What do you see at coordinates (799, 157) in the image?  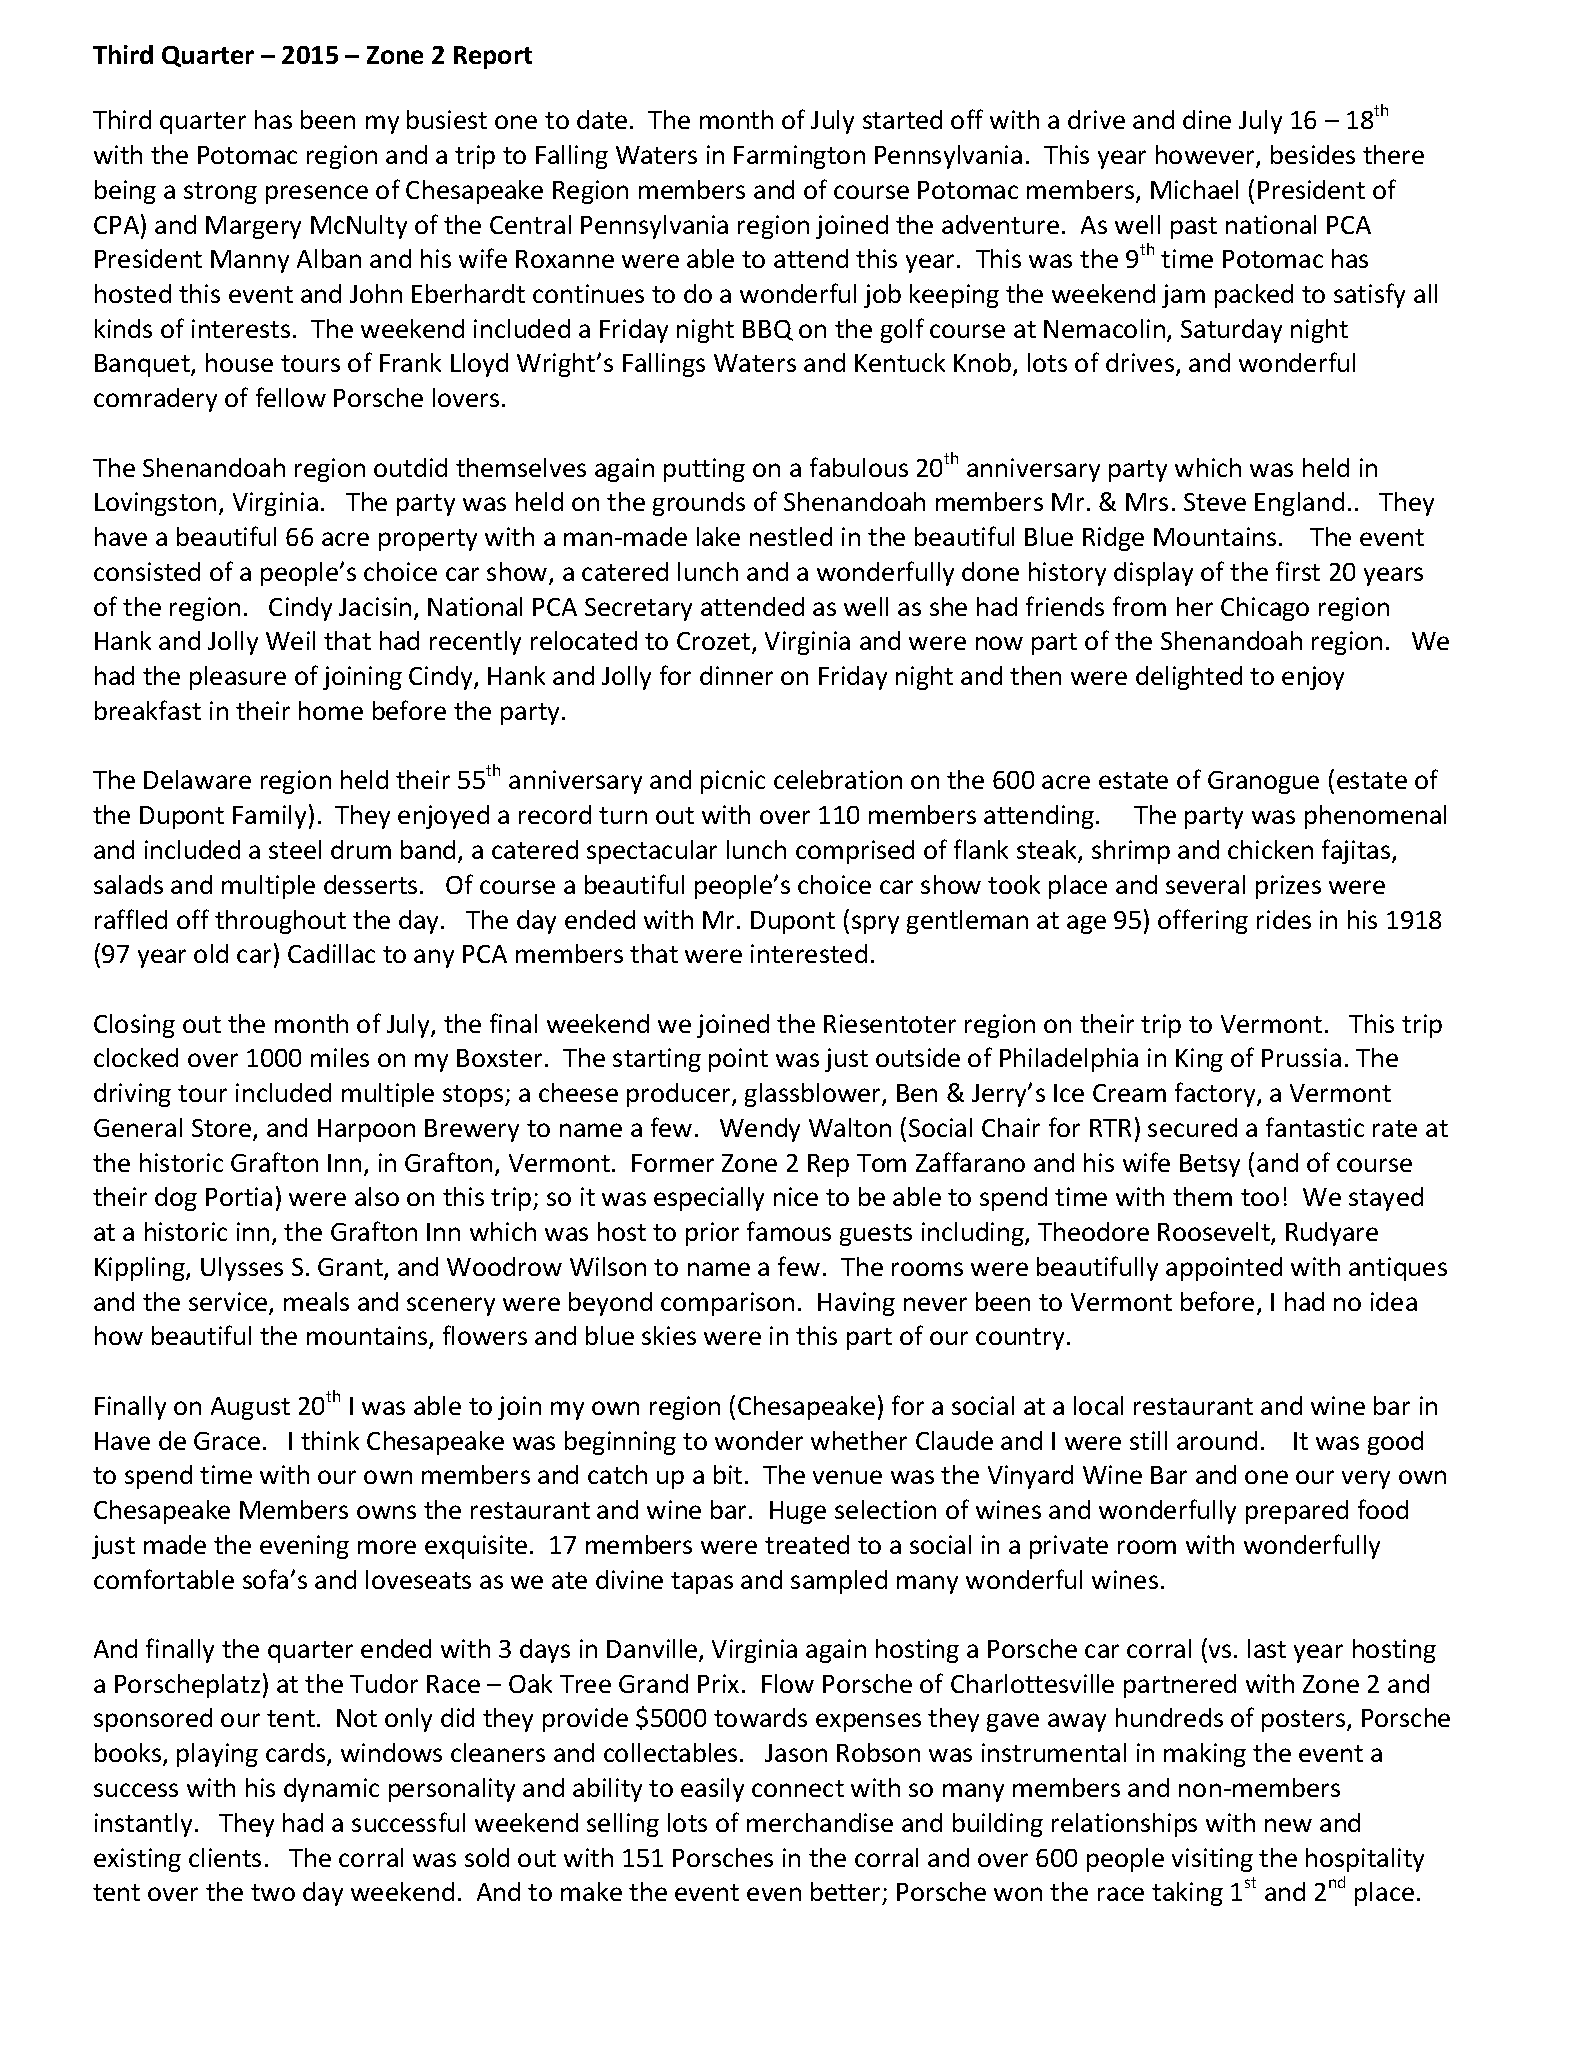 I see `Farmington` at bounding box center [799, 157].
